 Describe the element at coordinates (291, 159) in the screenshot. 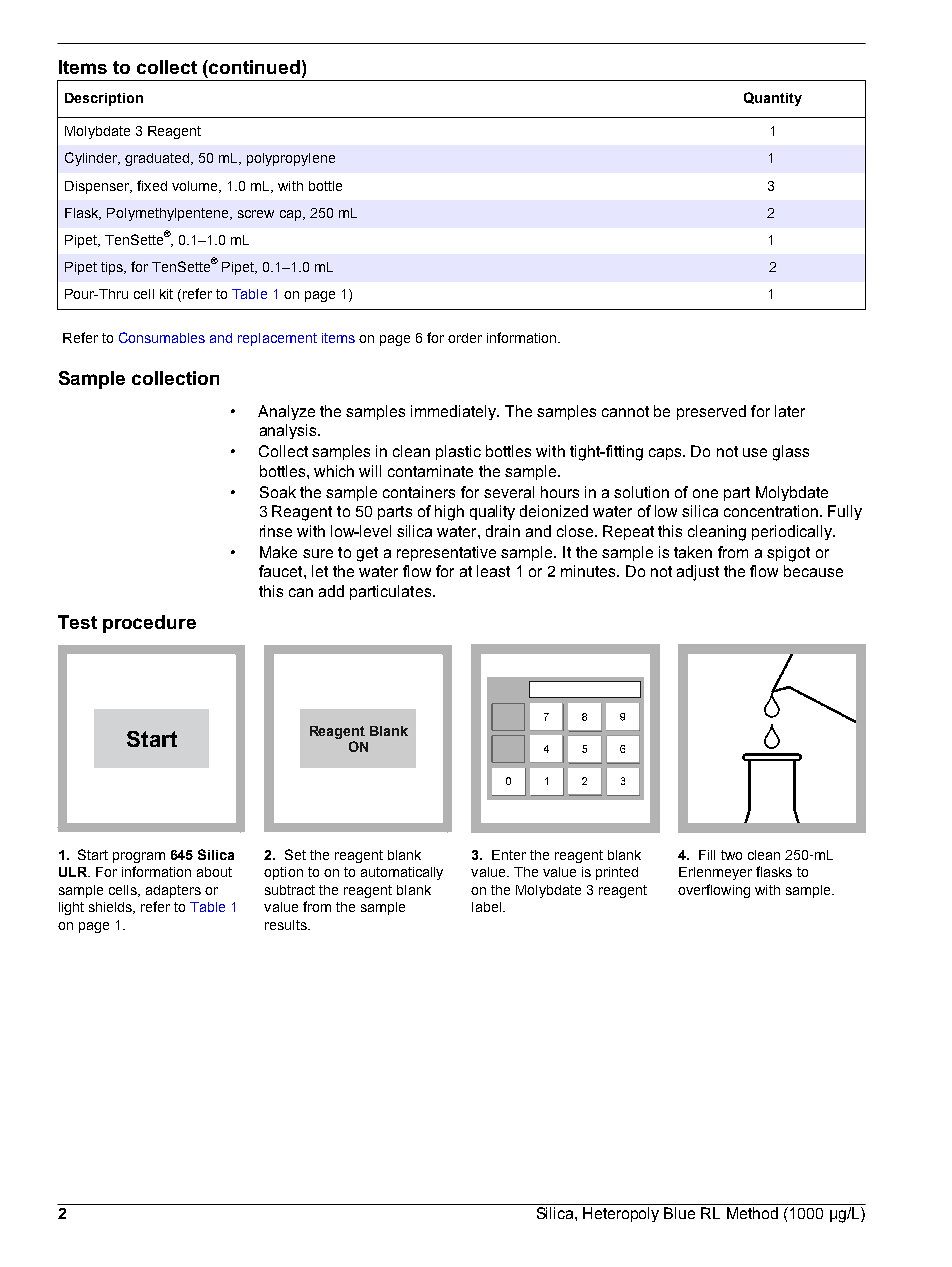

I see `polypropylene` at that location.
